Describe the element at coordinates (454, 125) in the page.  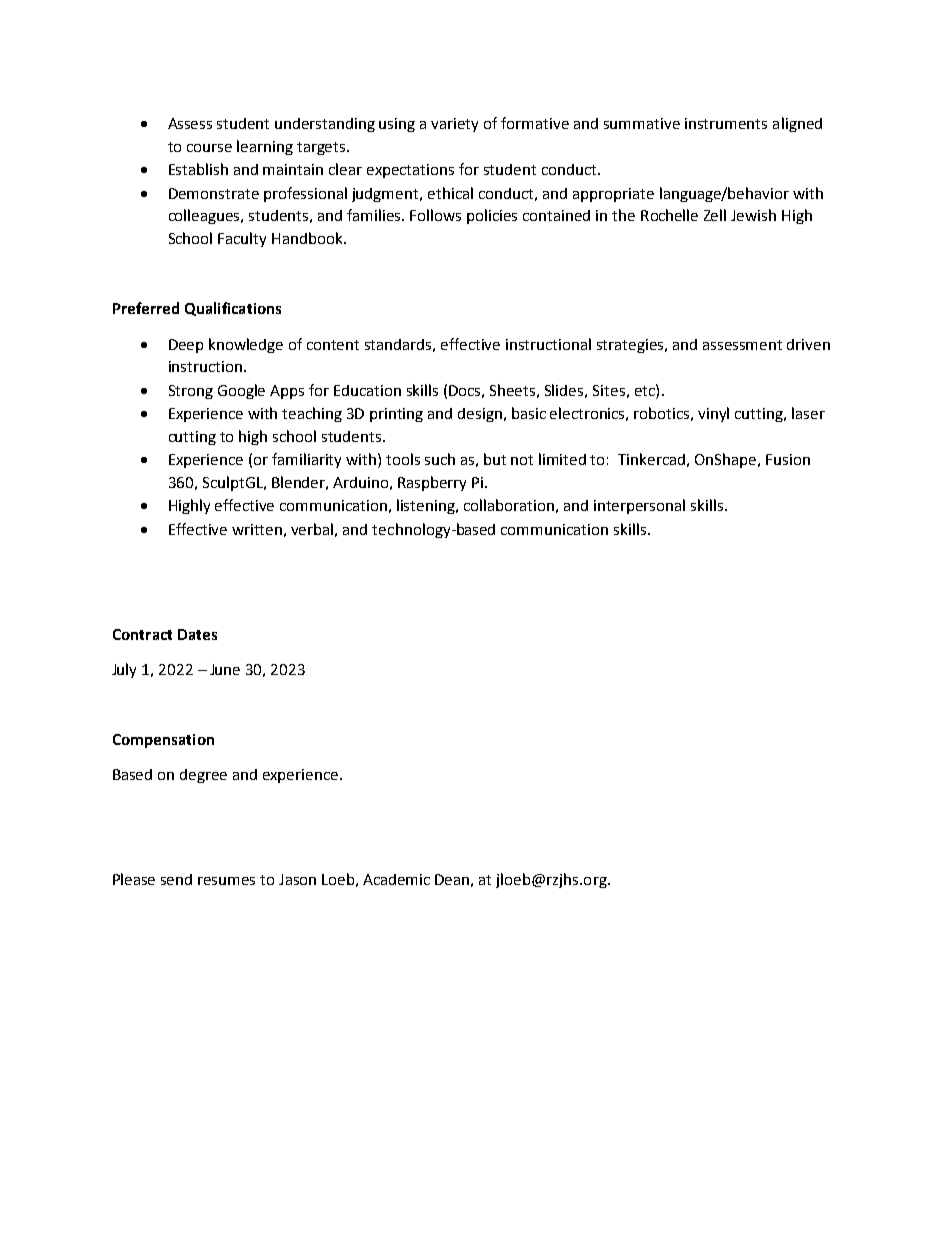
I see `variety` at that location.
